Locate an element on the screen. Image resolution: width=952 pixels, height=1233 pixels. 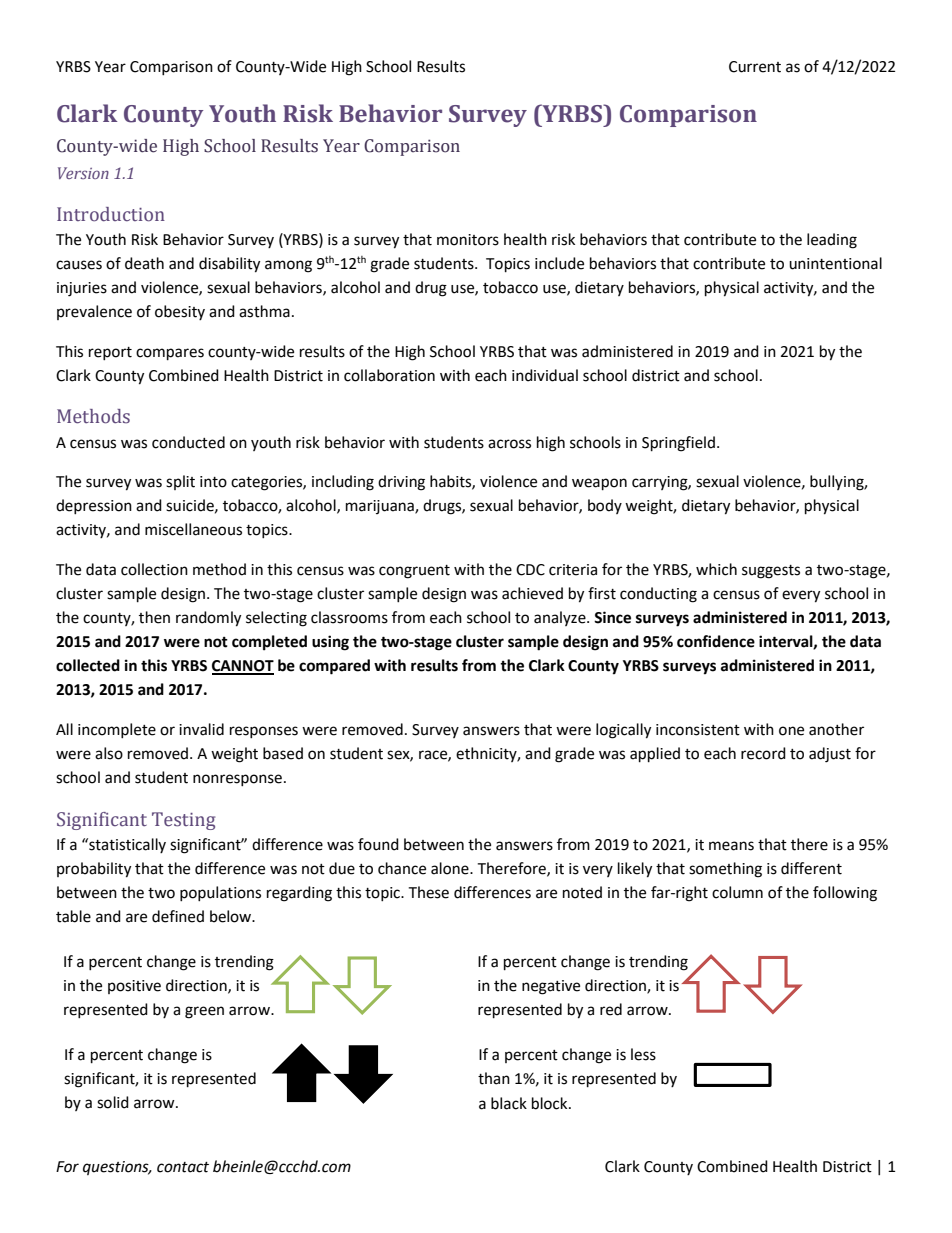
record is located at coordinates (763, 753).
